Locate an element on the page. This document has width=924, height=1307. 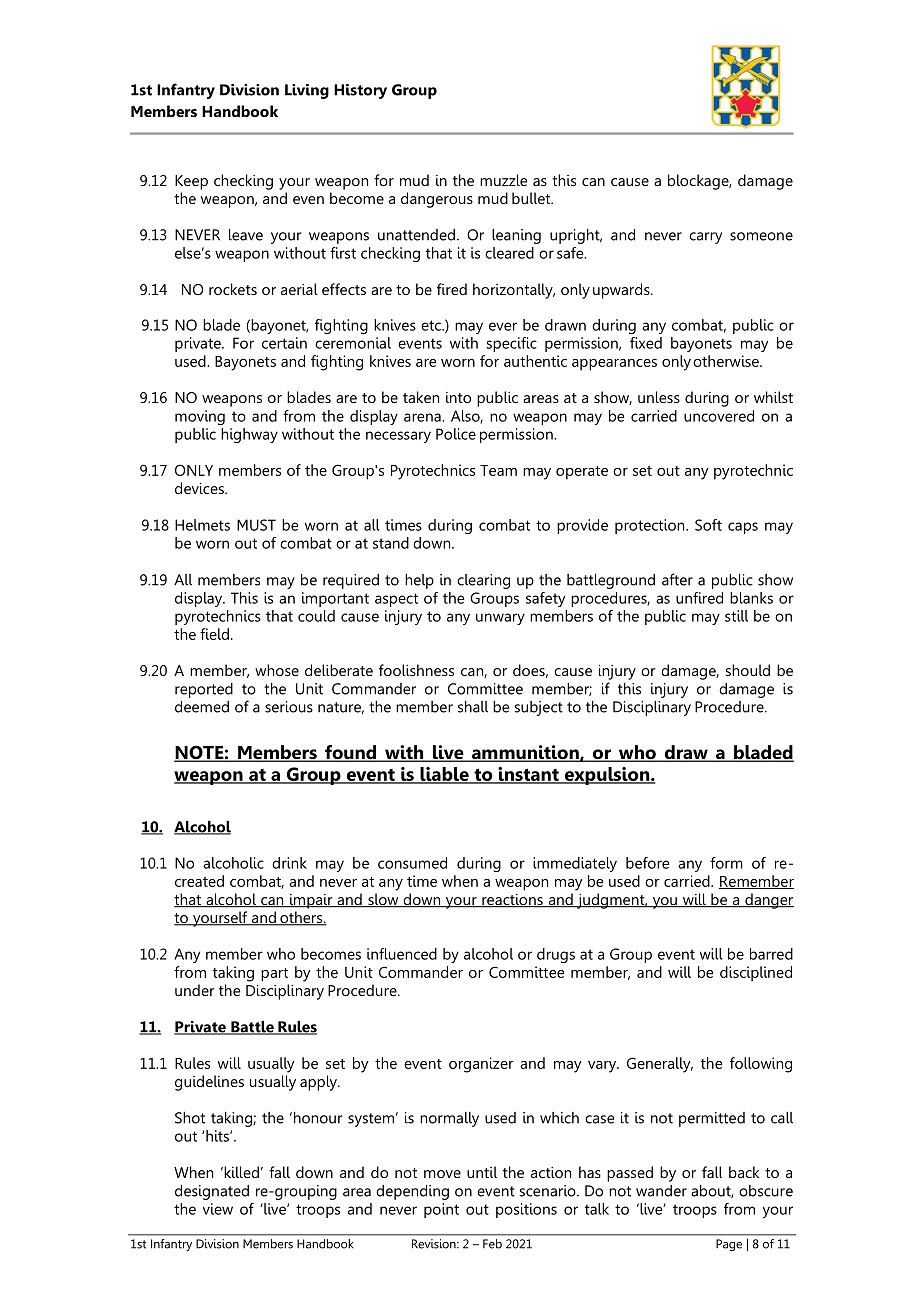
view is located at coordinates (218, 1209).
